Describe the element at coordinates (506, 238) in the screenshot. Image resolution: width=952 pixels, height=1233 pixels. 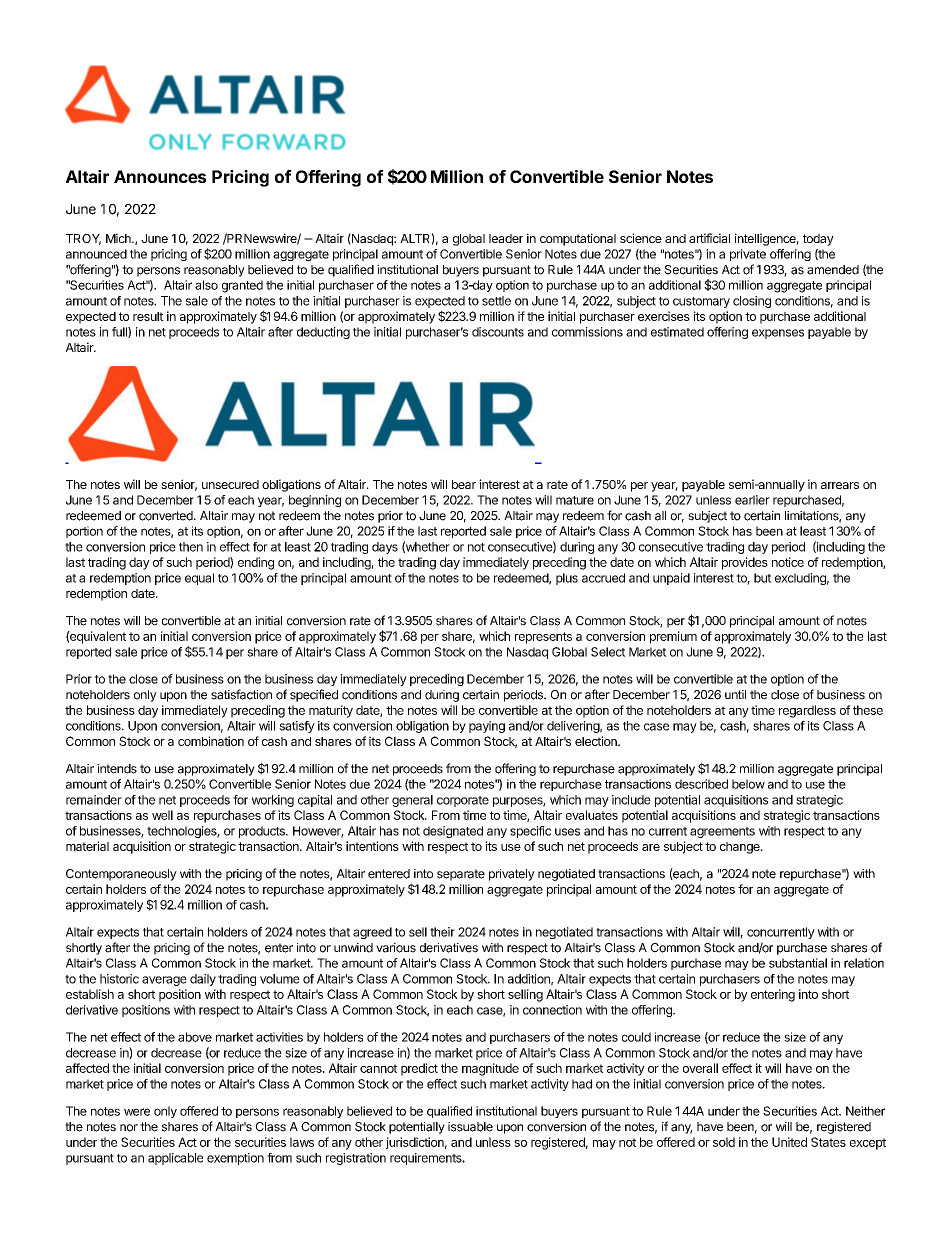
I see `leader` at that location.
